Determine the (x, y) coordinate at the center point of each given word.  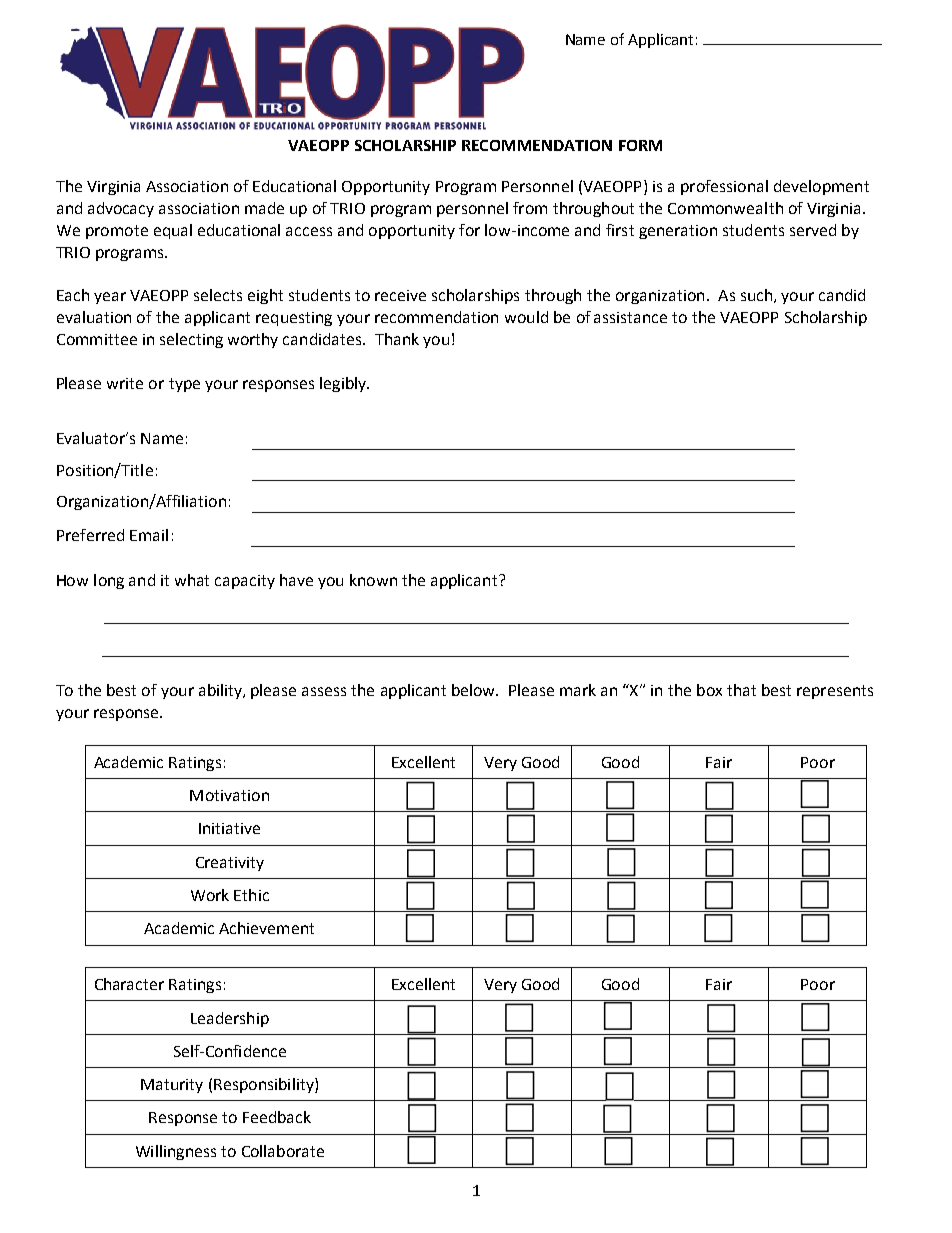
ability (221, 691)
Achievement (266, 928)
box (709, 690)
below (474, 690)
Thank (397, 339)
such (756, 295)
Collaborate (283, 1151)
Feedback (277, 1117)
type (184, 385)
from (530, 208)
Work (210, 895)
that (741, 690)
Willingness (176, 1152)
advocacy (121, 209)
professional (724, 187)
